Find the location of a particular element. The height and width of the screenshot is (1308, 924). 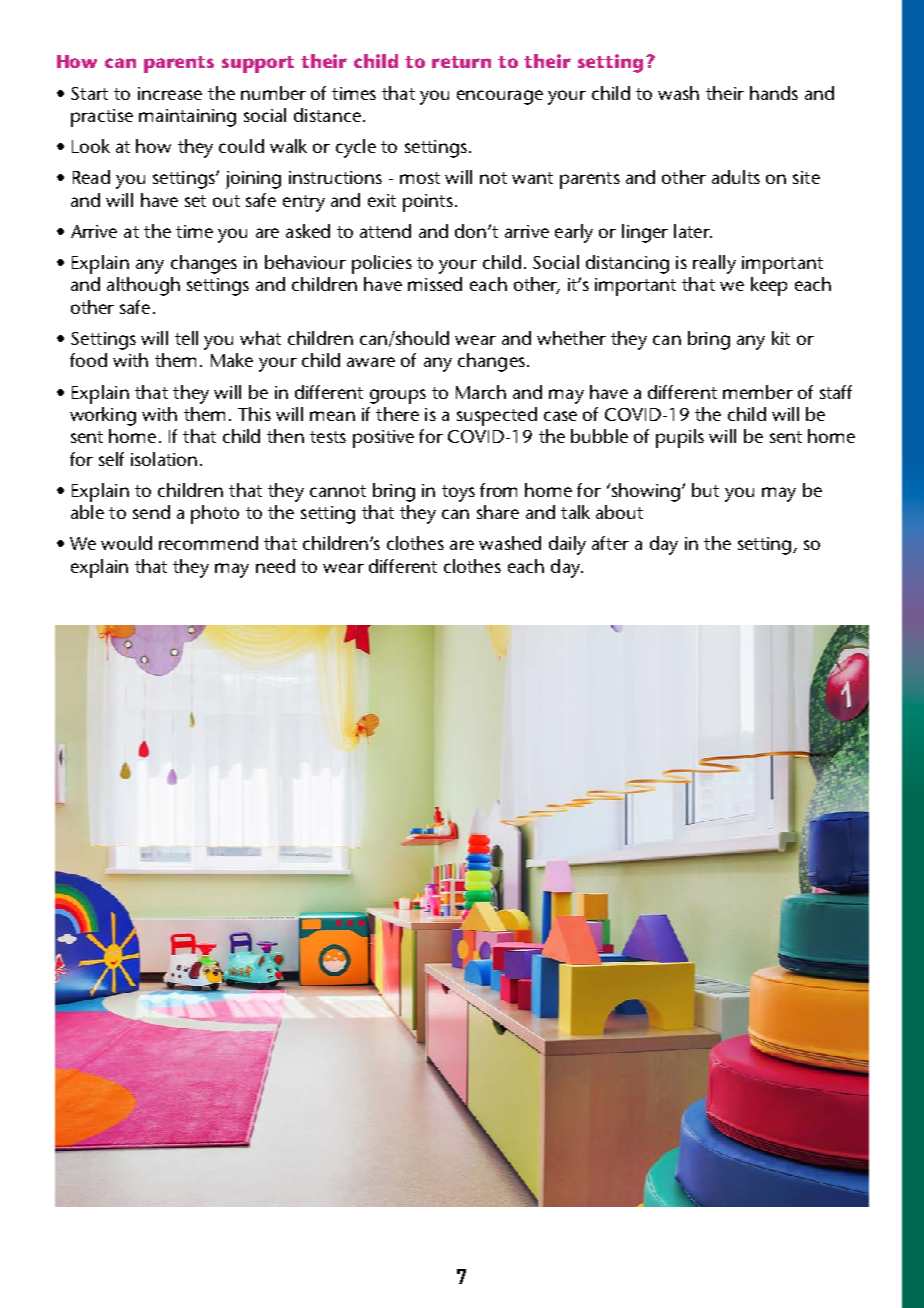

This is located at coordinates (254, 414).
